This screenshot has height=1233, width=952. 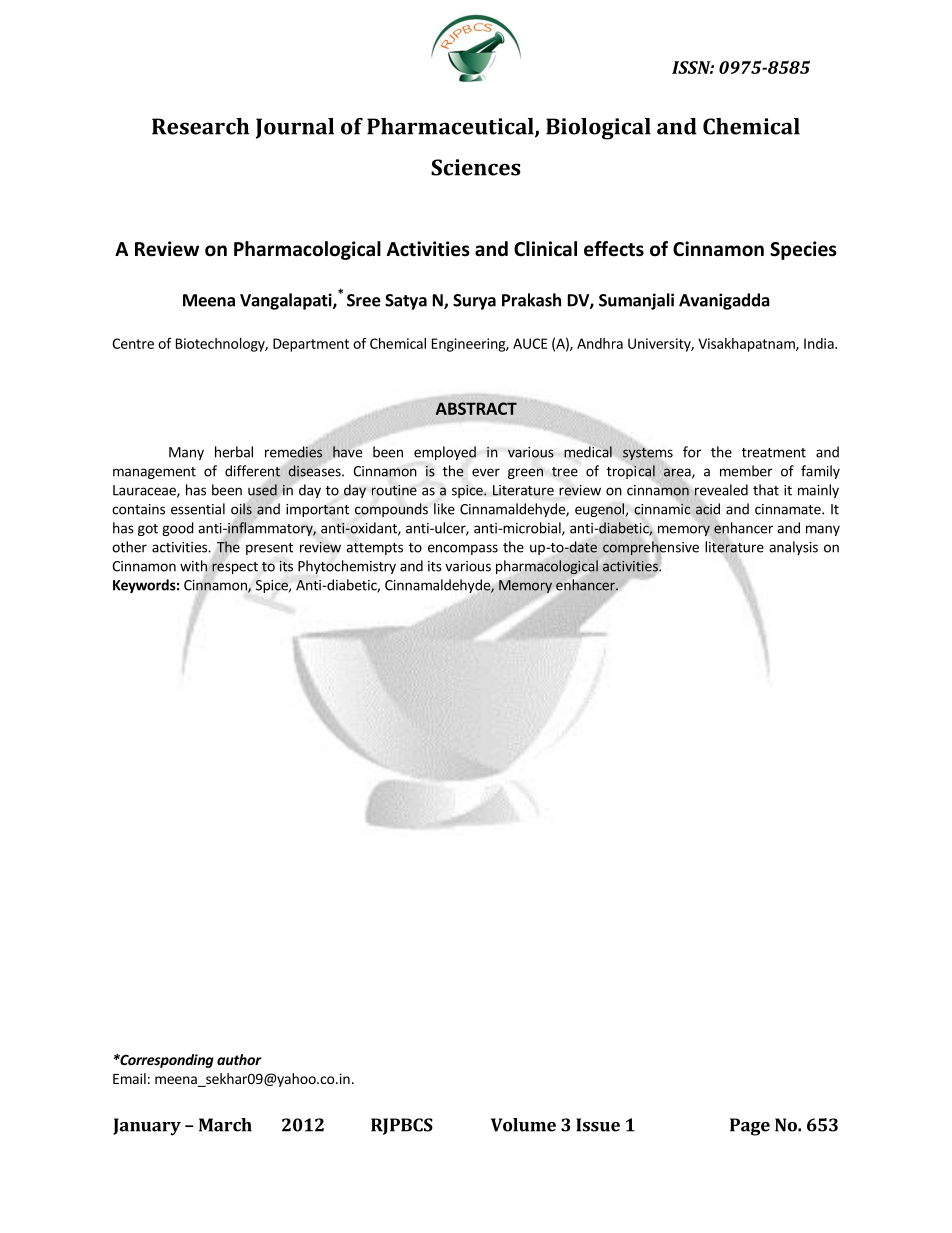 What do you see at coordinates (523, 1125) in the screenshot?
I see `Volume` at bounding box center [523, 1125].
